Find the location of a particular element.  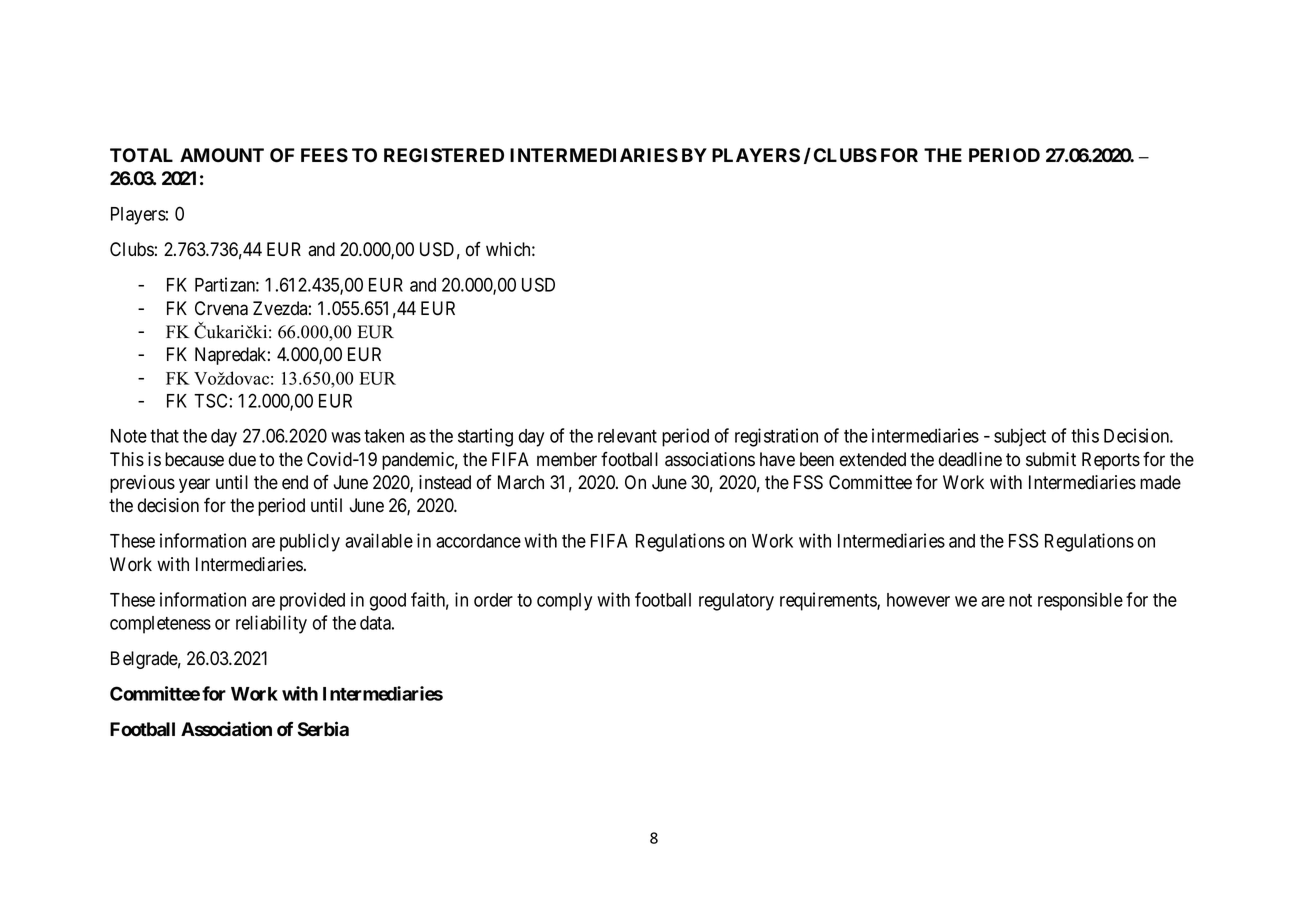

year is located at coordinates (194, 485).
